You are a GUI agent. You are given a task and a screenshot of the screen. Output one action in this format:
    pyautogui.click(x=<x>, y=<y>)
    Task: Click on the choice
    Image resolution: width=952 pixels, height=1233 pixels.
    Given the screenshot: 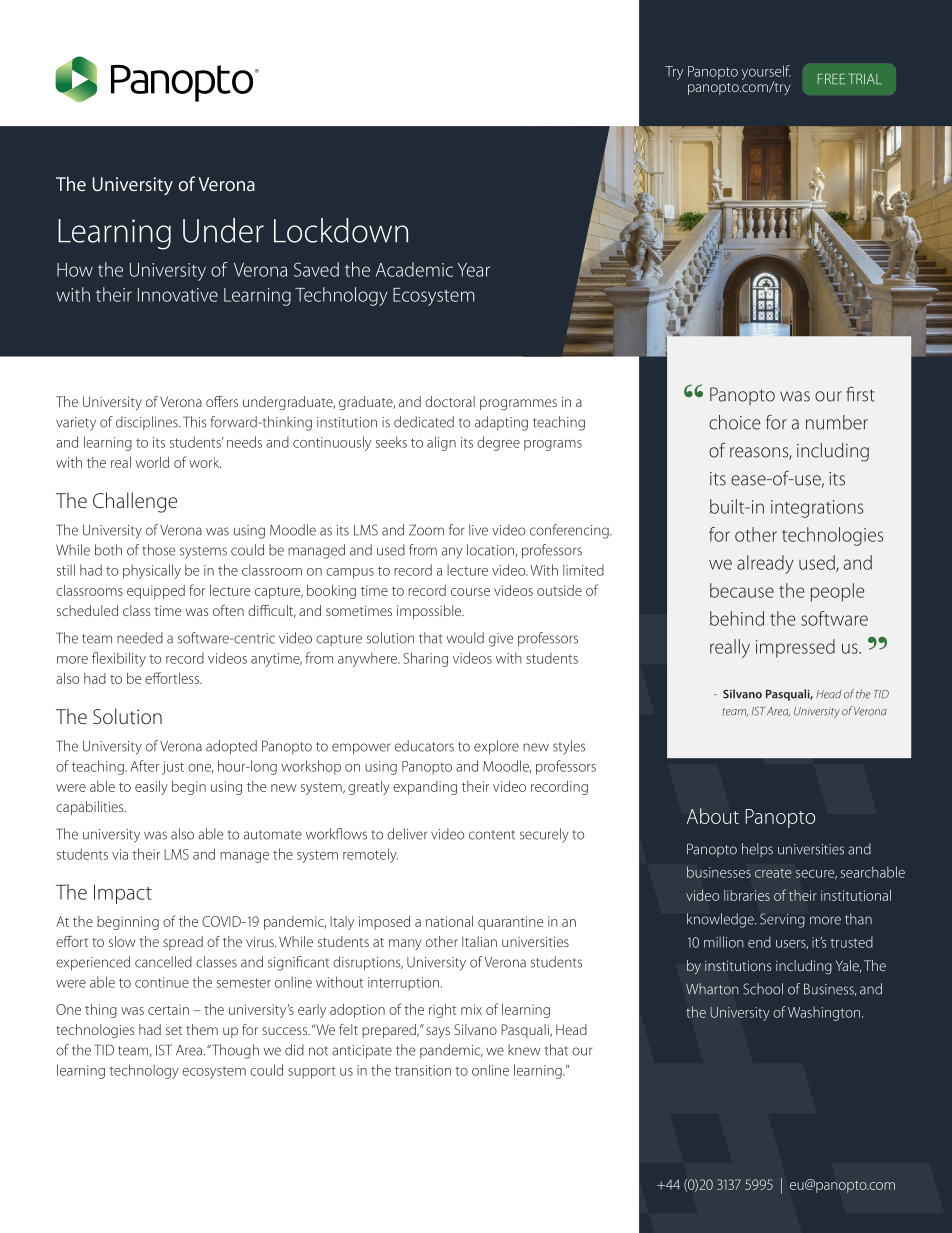 What is the action you would take?
    pyautogui.click(x=735, y=422)
